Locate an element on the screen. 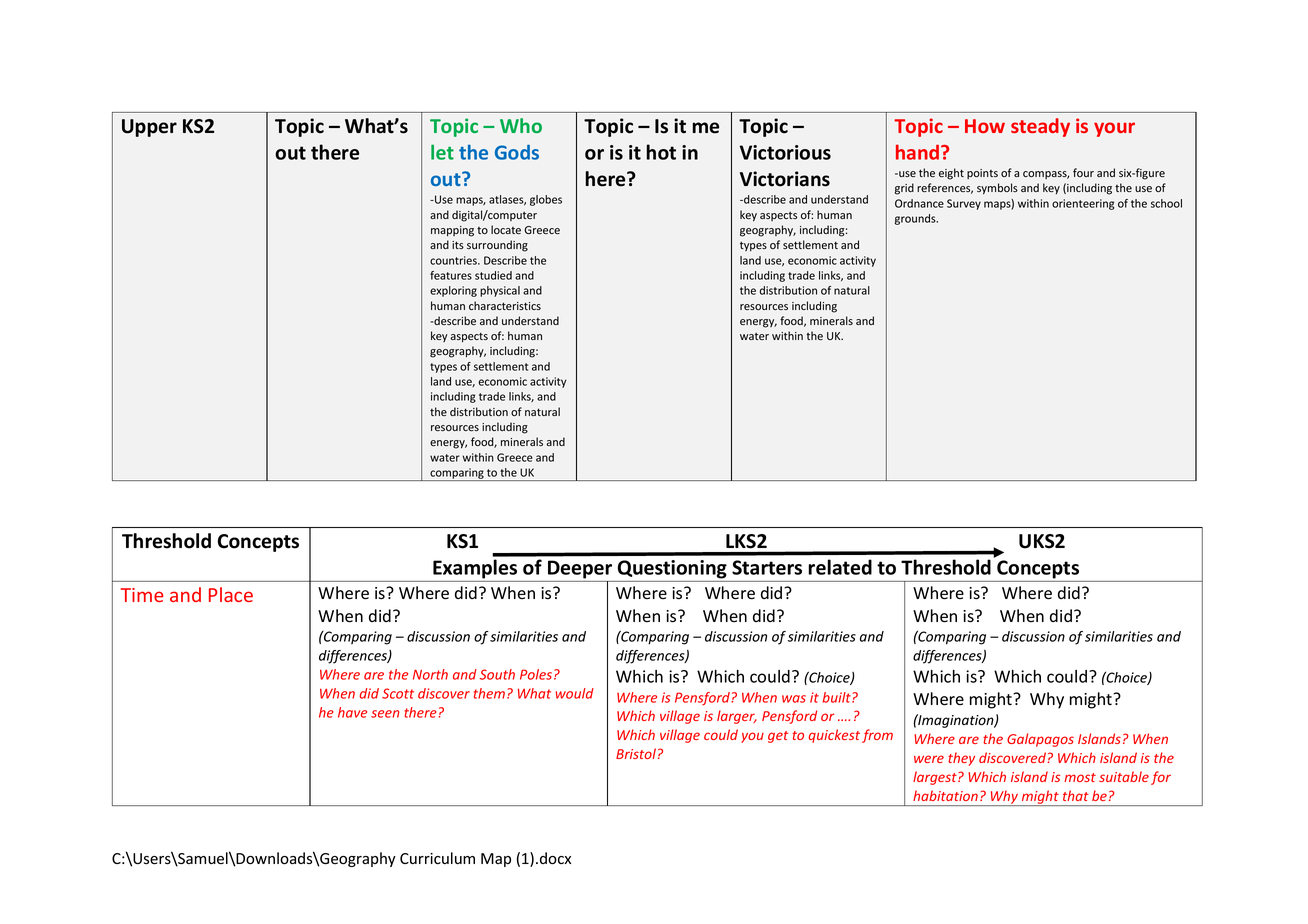  characteristics is located at coordinates (505, 305).
